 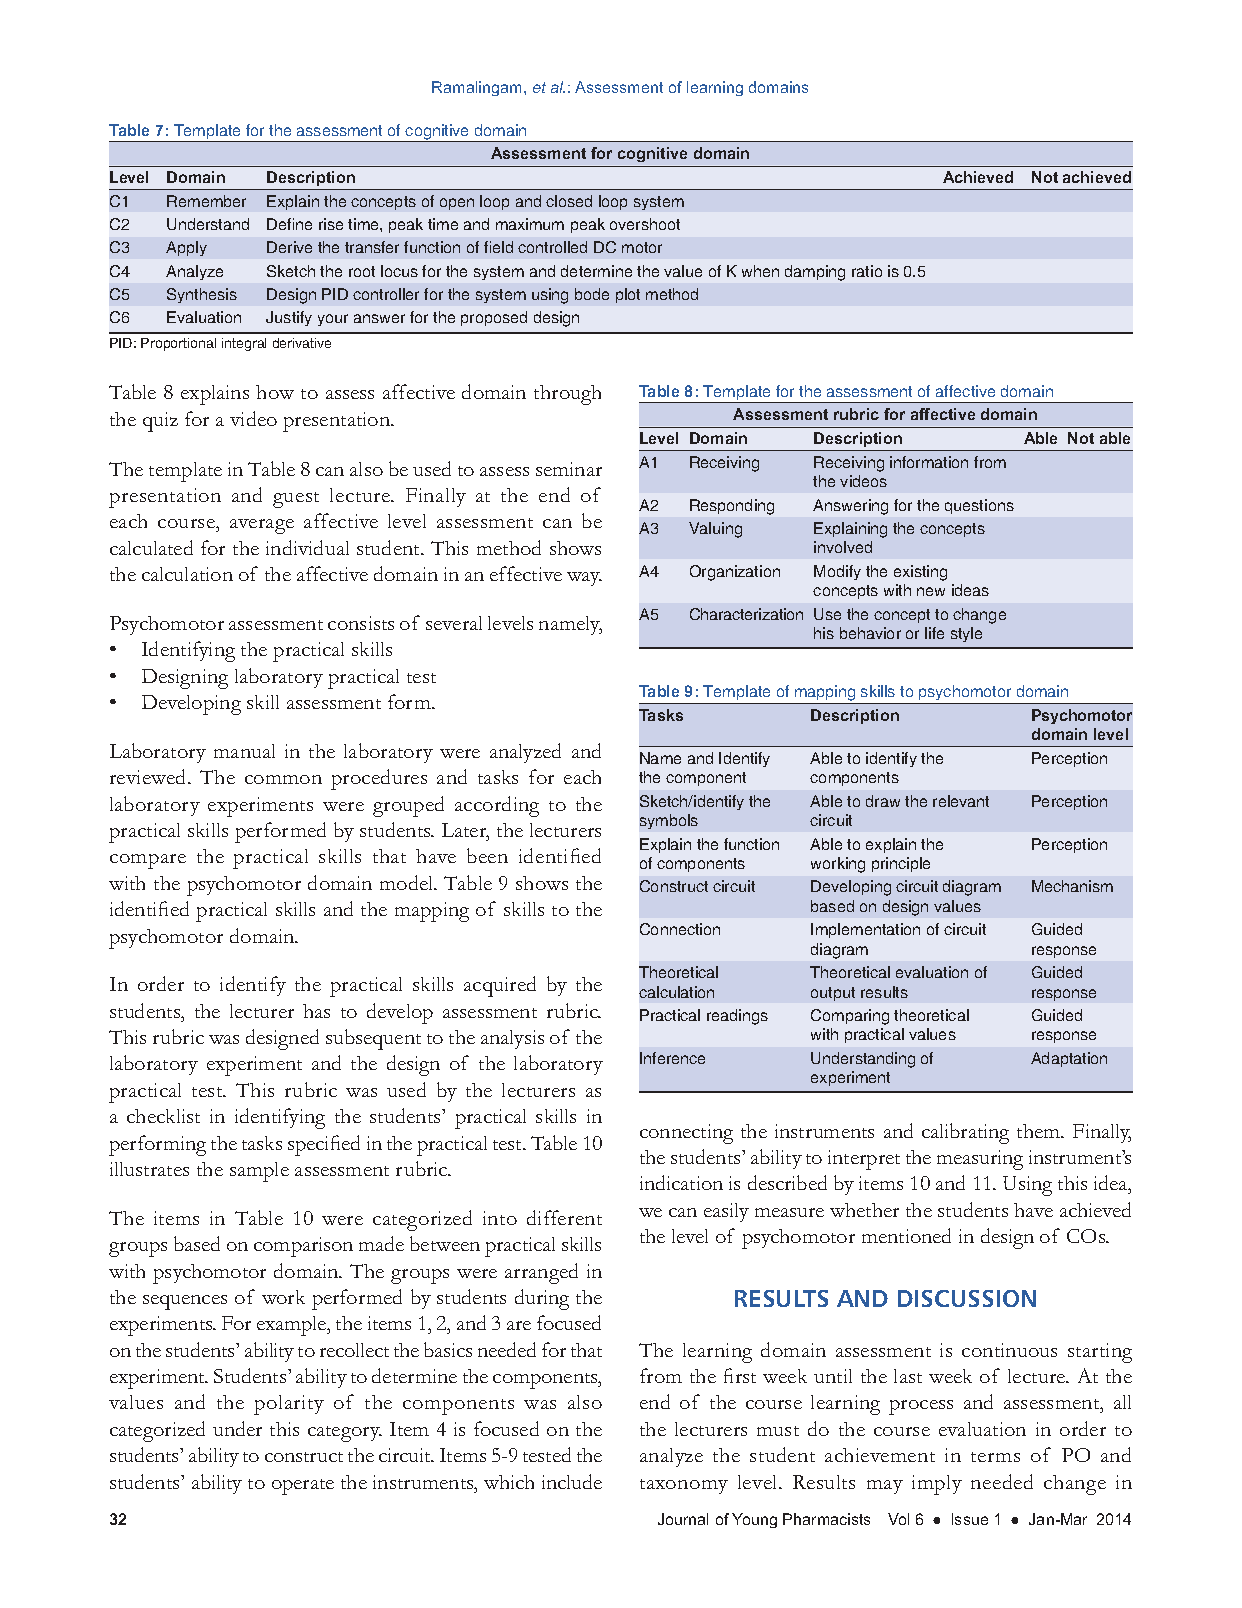 What do you see at coordinates (296, 500) in the screenshot?
I see `guest` at bounding box center [296, 500].
